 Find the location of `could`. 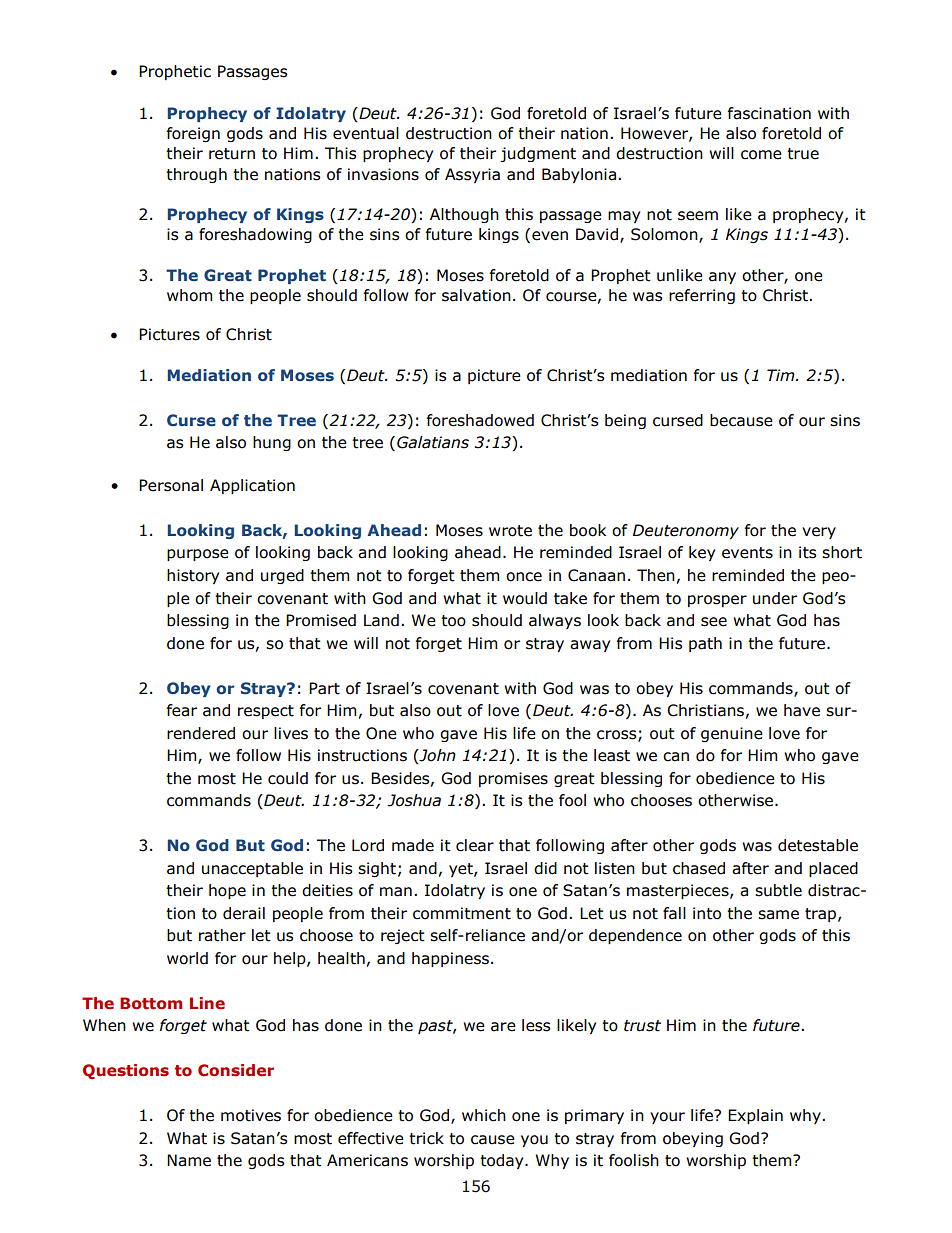

could is located at coordinates (288, 778).
